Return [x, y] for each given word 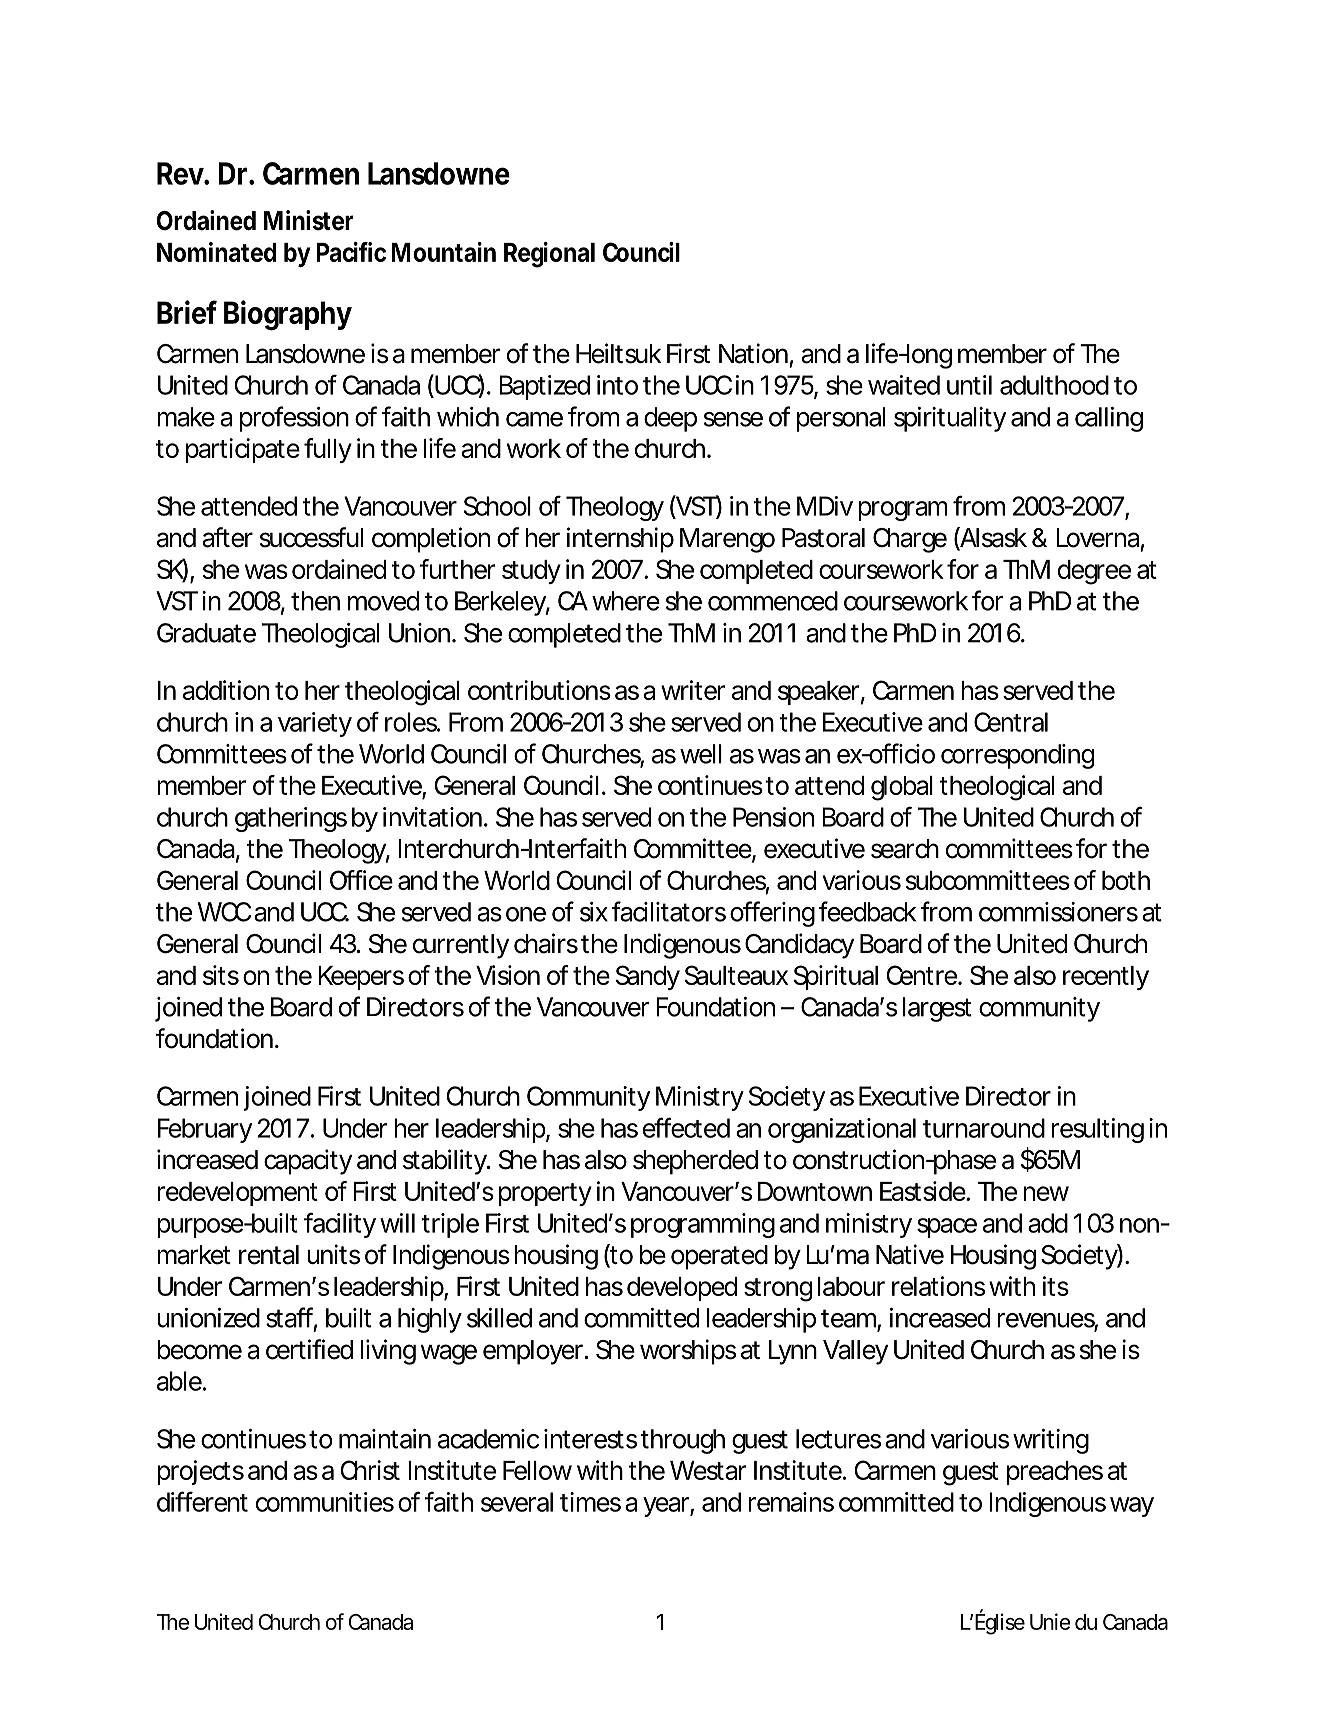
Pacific [351, 252]
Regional [549, 255]
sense [733, 419]
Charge [910, 540]
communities [325, 1502]
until [969, 385]
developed [682, 1289]
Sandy [648, 977]
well [701, 754]
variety [315, 724]
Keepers [361, 978]
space [947, 1228]
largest [937, 1009]
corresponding [1017, 756]
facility [340, 1225]
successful [311, 537]
